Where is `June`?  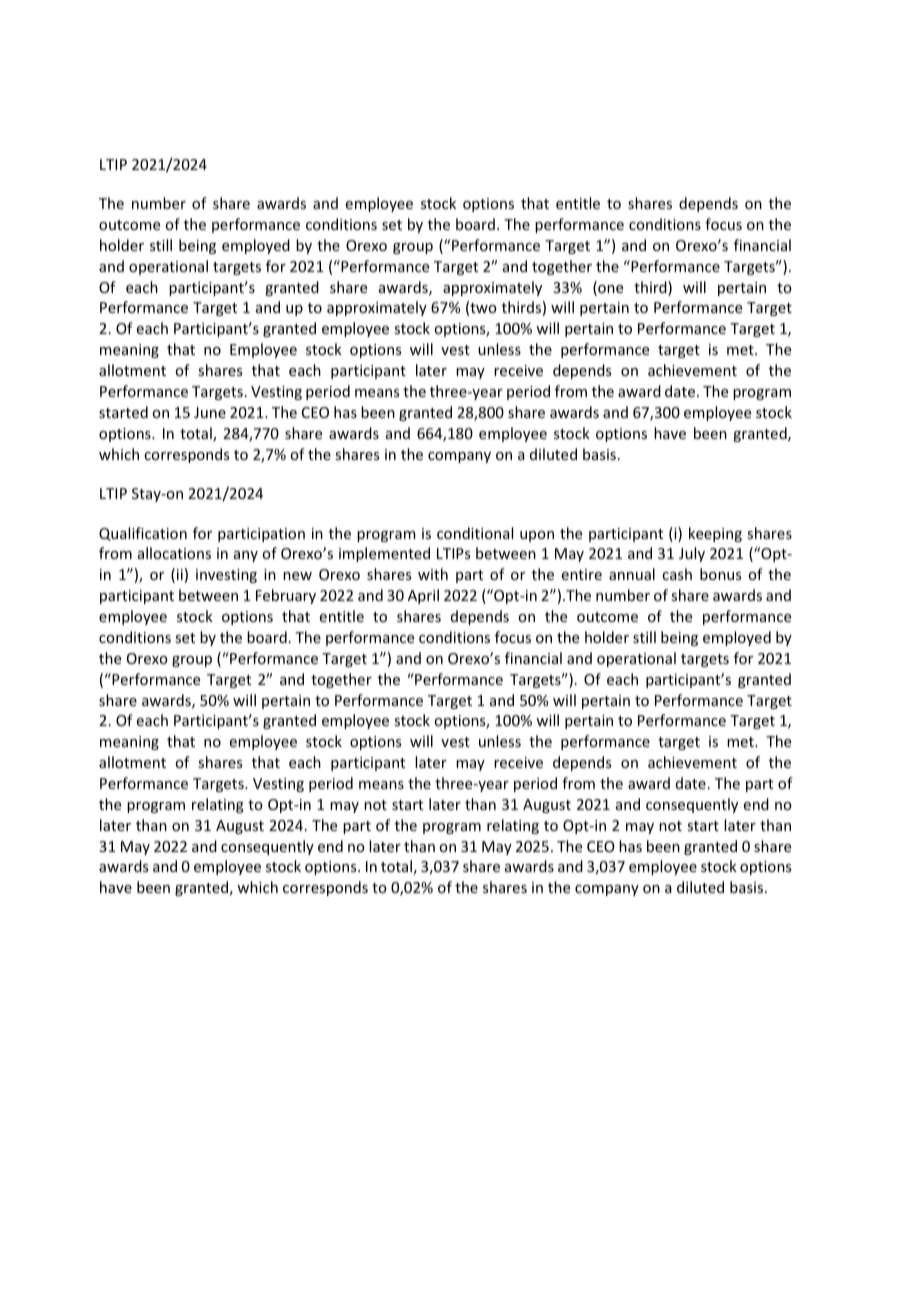 June is located at coordinates (210, 412).
